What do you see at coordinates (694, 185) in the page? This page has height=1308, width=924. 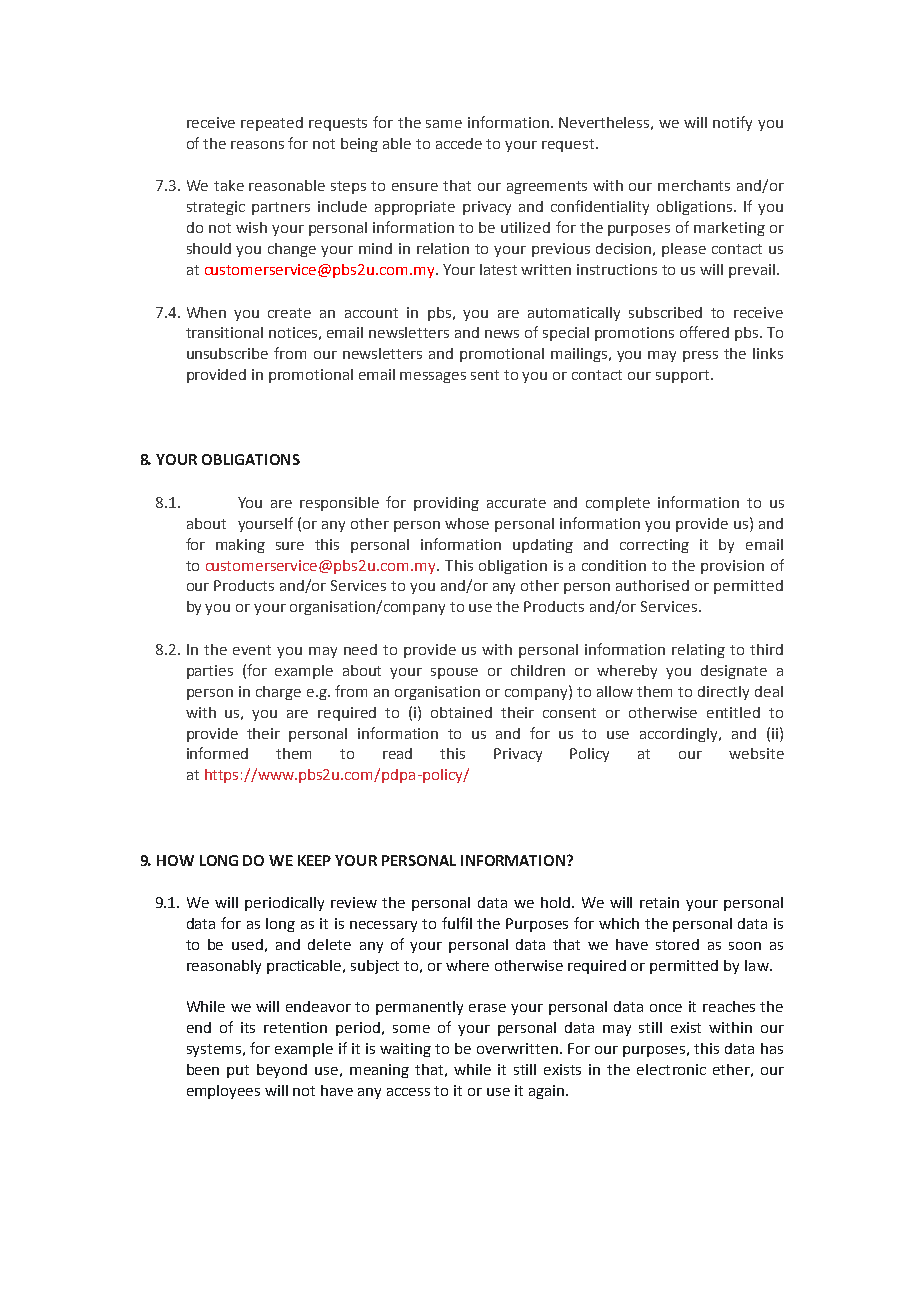 I see `merchants` at bounding box center [694, 185].
